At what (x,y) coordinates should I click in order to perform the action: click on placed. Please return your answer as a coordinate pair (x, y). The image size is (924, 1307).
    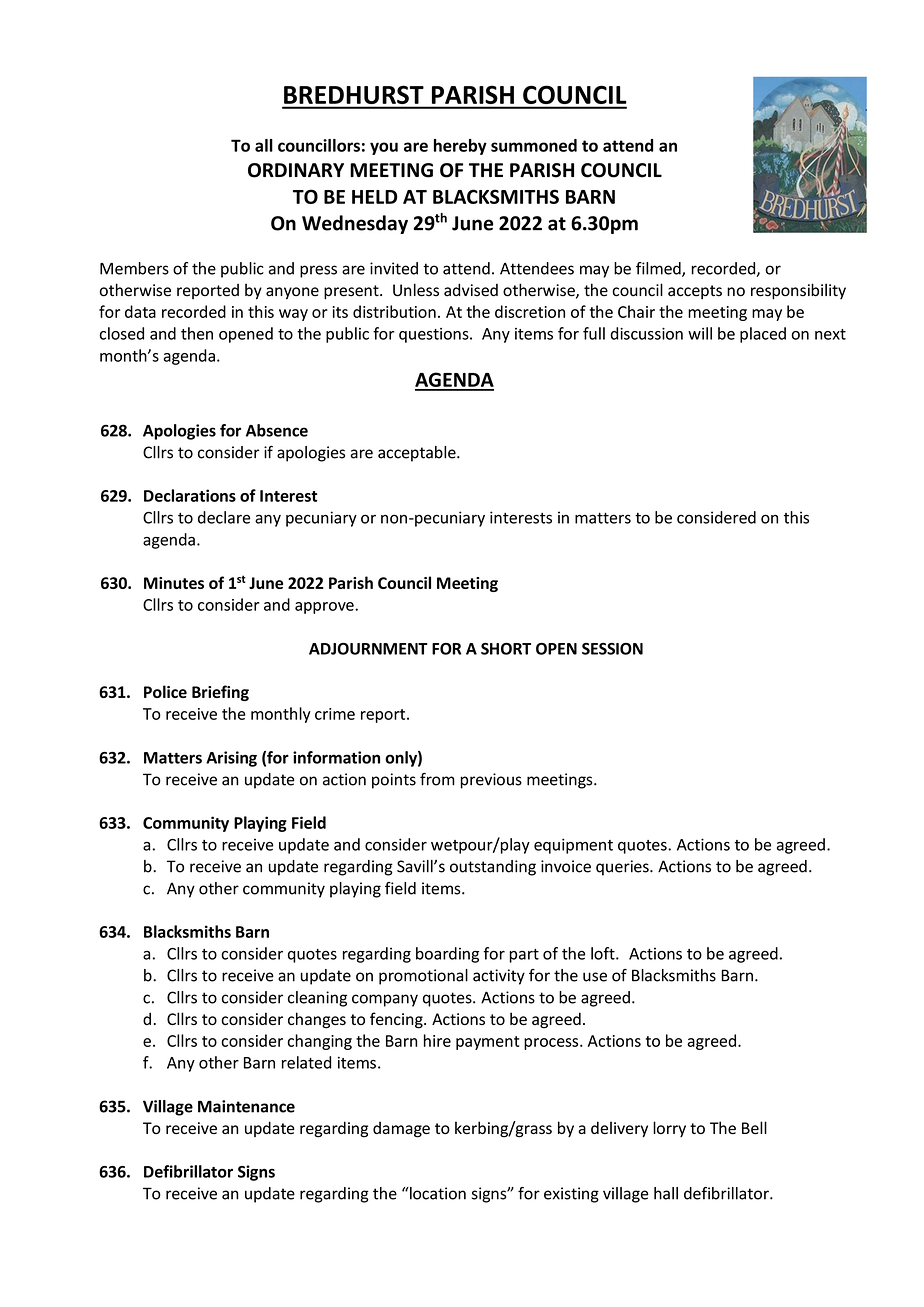
    Looking at the image, I should click on (763, 335).
